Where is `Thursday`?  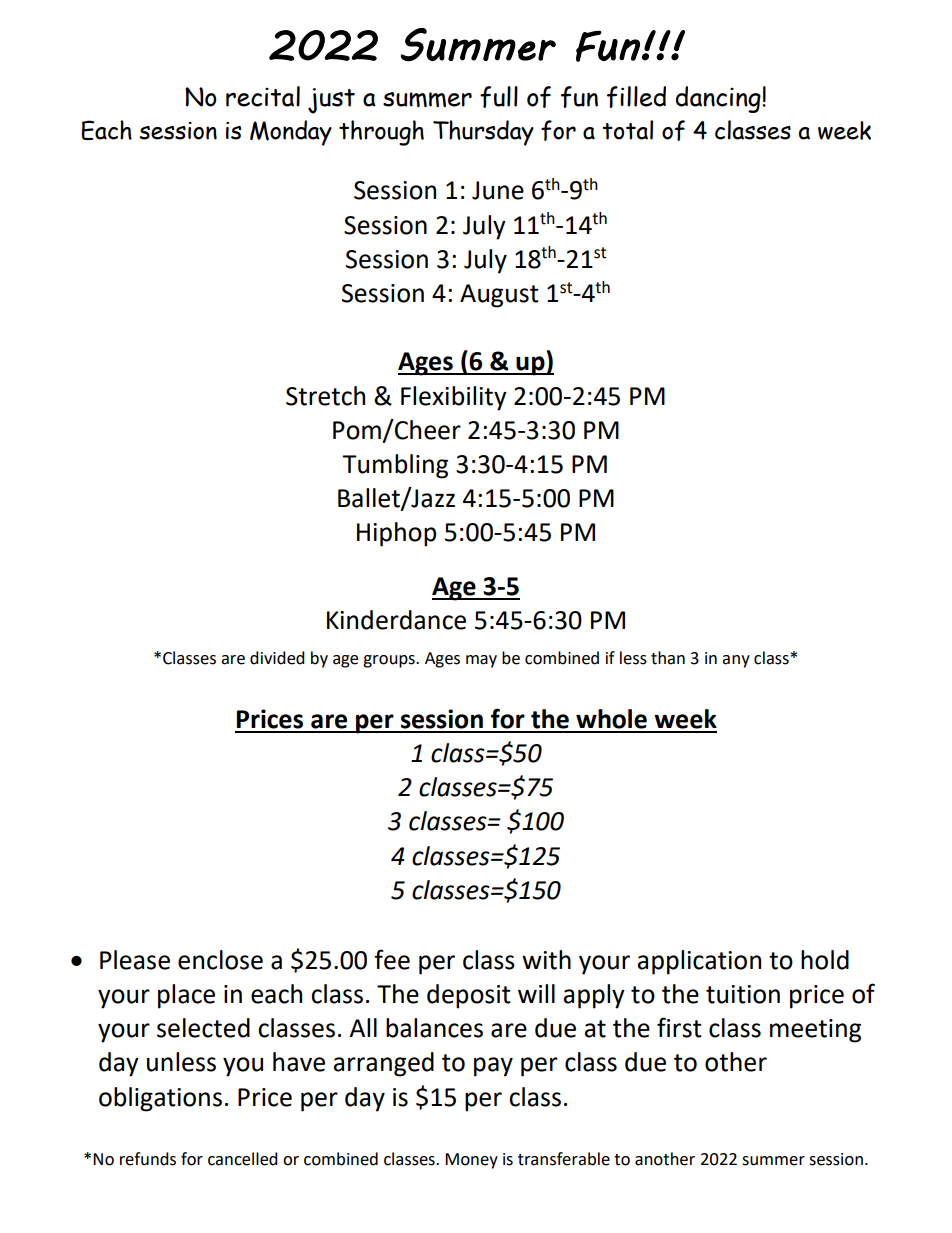 Thursday is located at coordinates (483, 133).
